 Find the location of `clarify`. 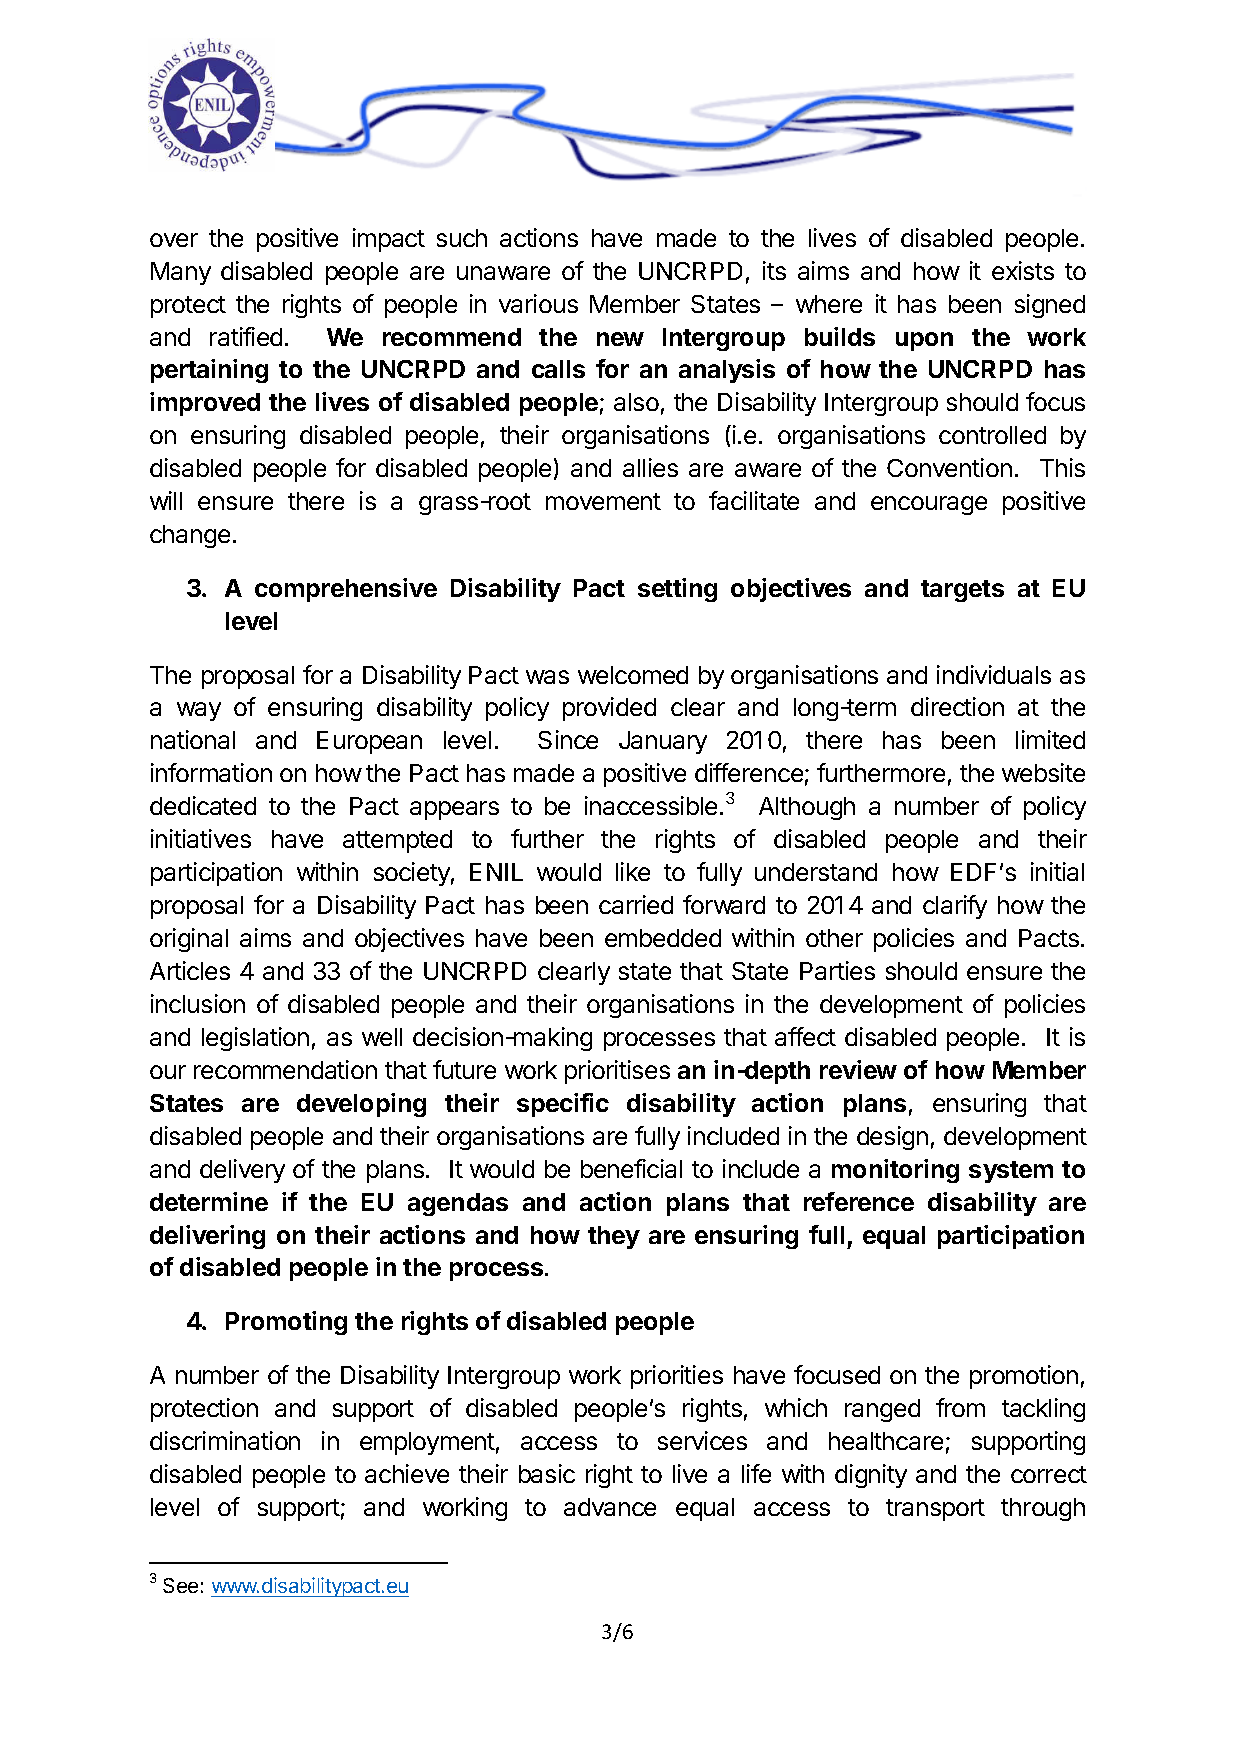

clarify is located at coordinates (955, 907).
